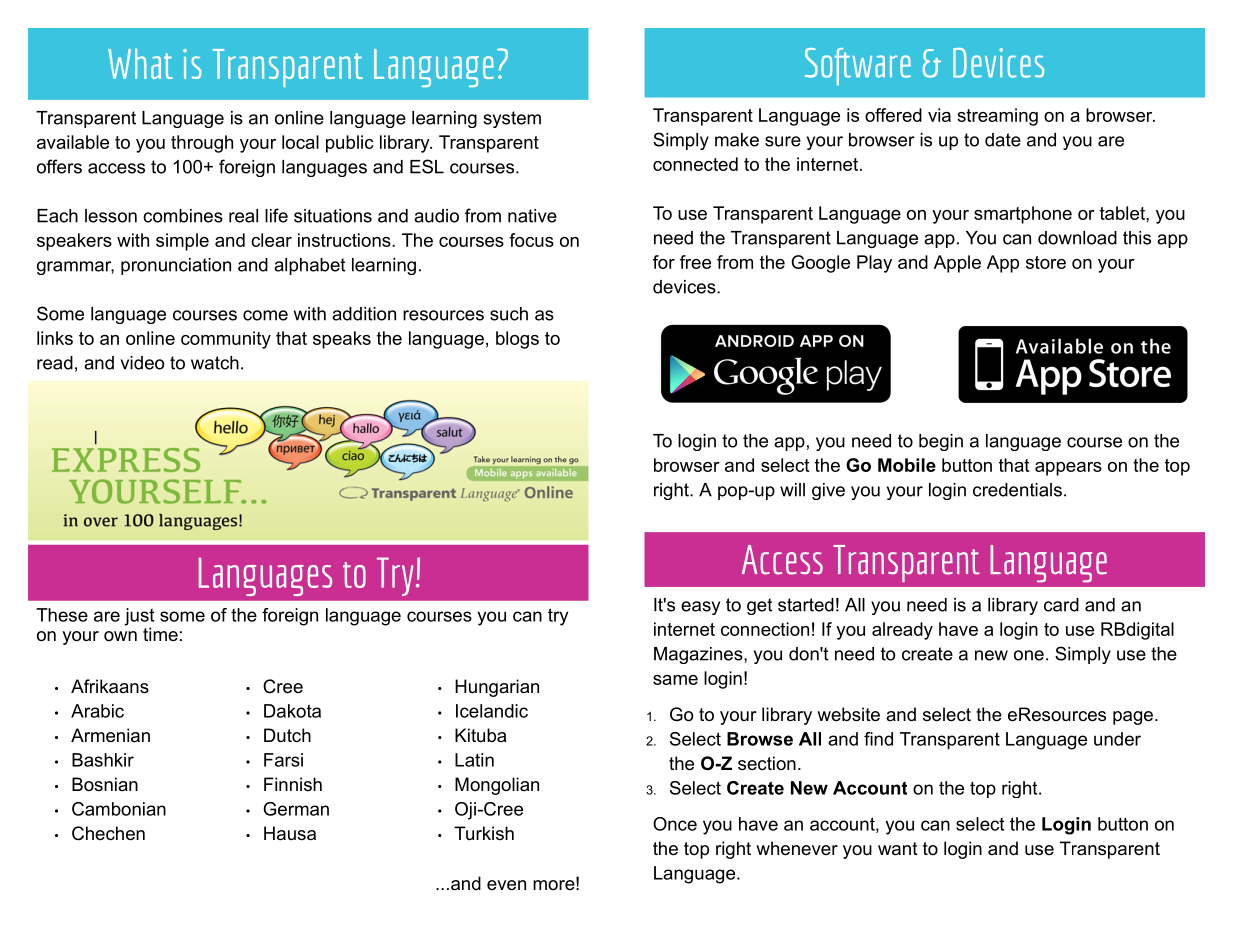 This screenshot has height=952, width=1233. I want to click on store, so click(1046, 262).
